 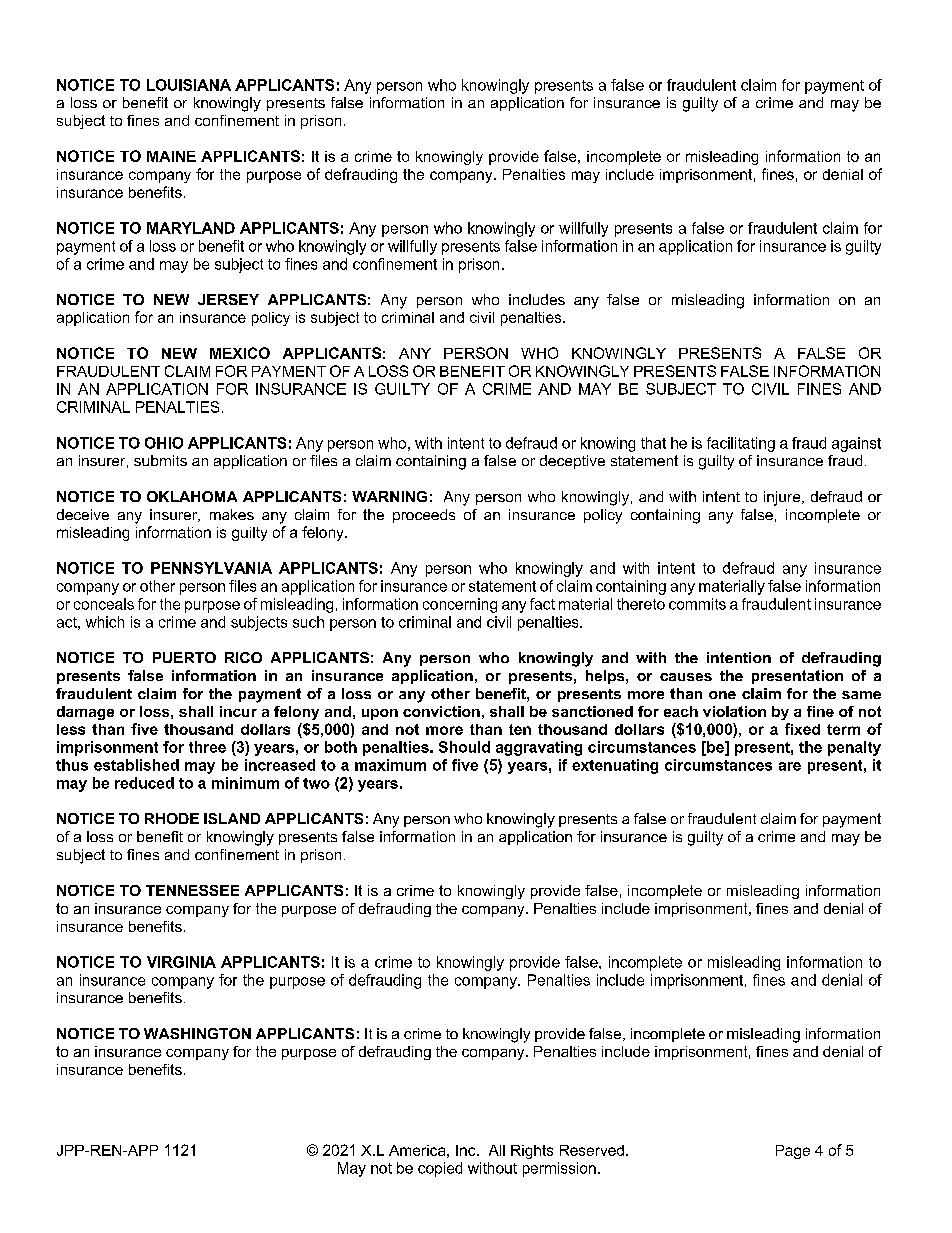 I want to click on commits, so click(x=697, y=604).
